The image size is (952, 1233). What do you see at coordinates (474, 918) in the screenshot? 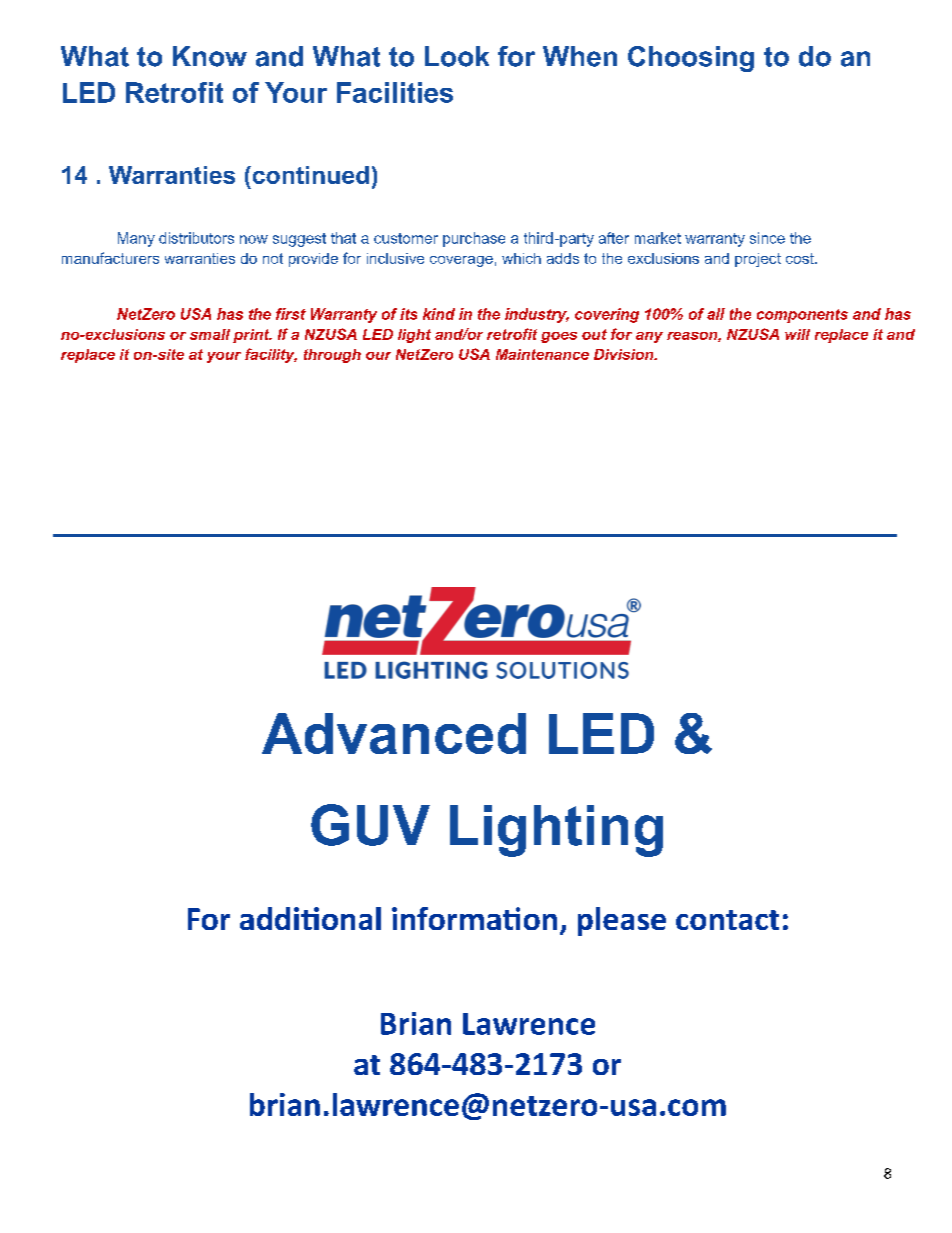
I see `information` at bounding box center [474, 918].
